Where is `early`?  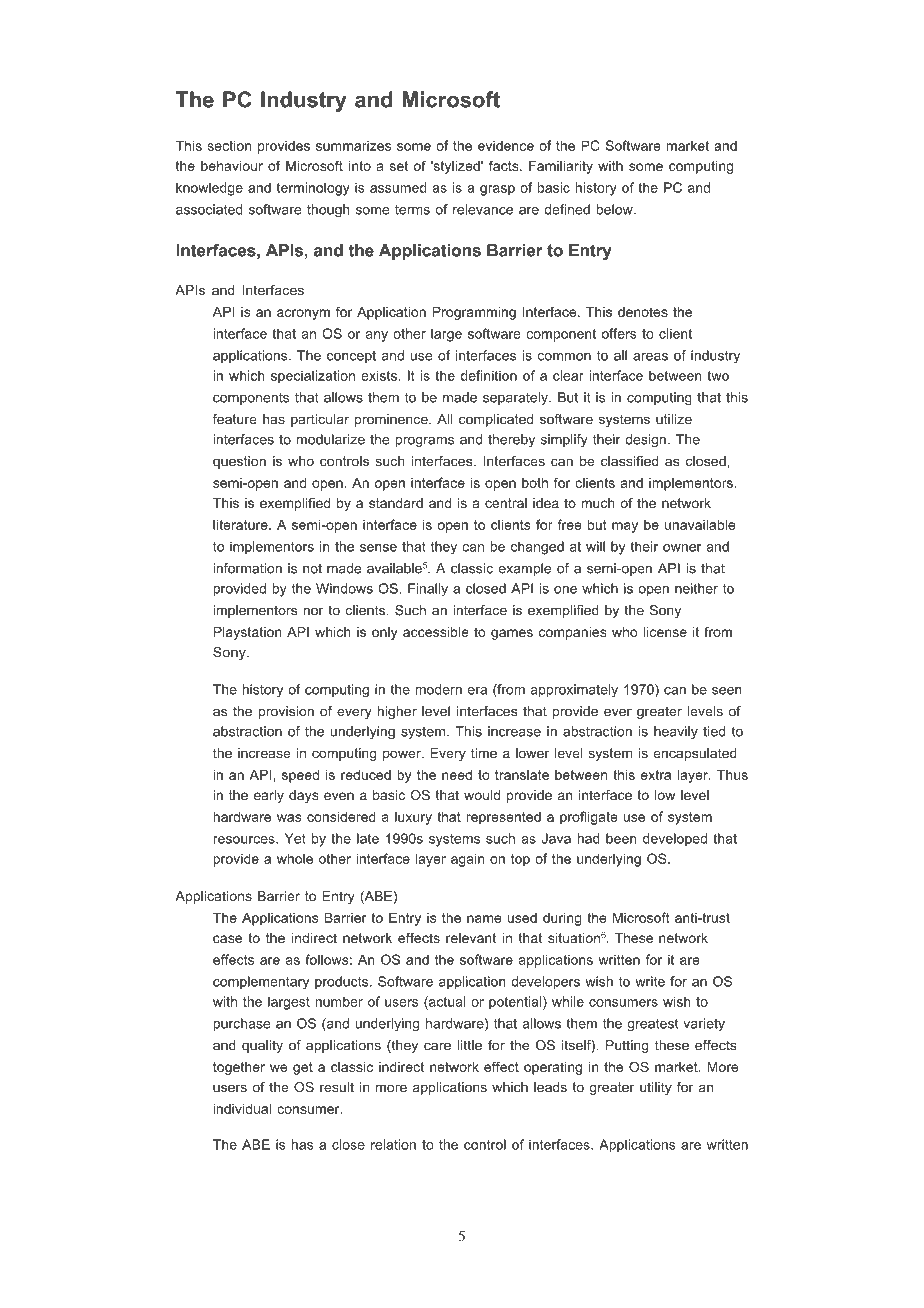
early is located at coordinates (269, 796).
